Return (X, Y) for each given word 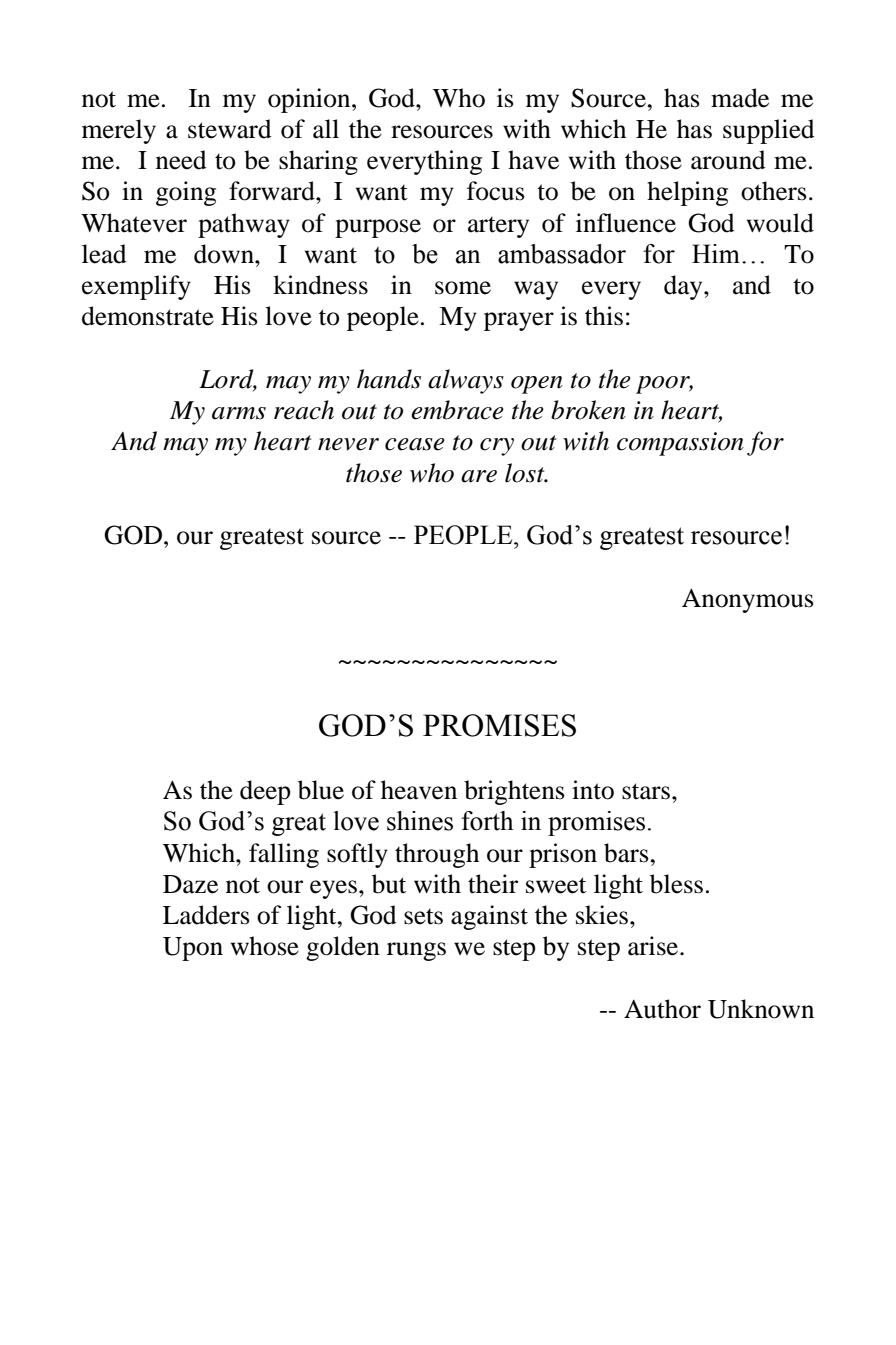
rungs (416, 951)
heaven (419, 790)
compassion (680, 444)
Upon (193, 949)
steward (230, 129)
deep (265, 792)
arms (239, 413)
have (533, 160)
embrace (457, 410)
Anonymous (748, 600)
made (740, 98)
